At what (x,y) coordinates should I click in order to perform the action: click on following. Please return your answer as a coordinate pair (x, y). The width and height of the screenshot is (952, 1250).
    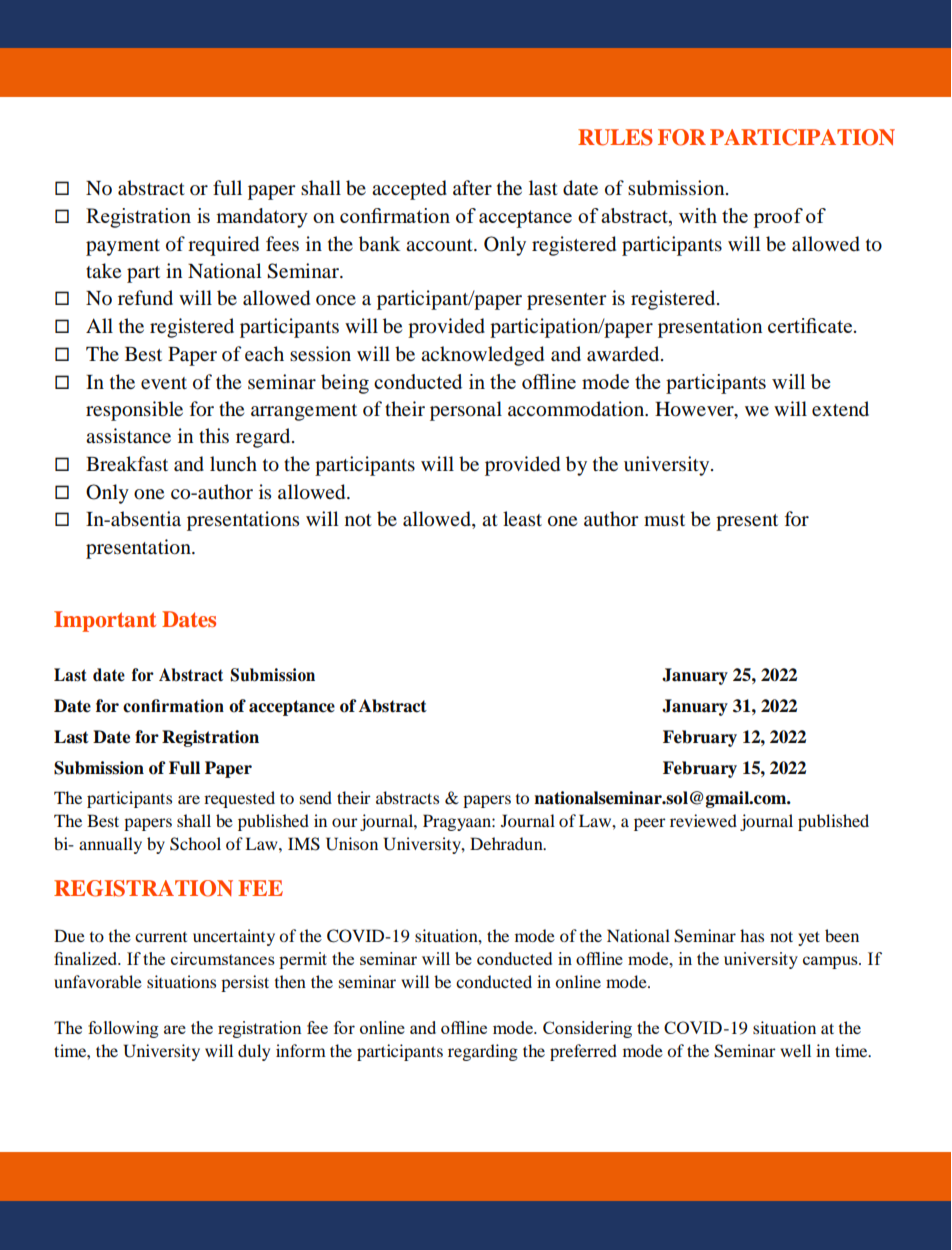
    Looking at the image, I should click on (123, 1029).
